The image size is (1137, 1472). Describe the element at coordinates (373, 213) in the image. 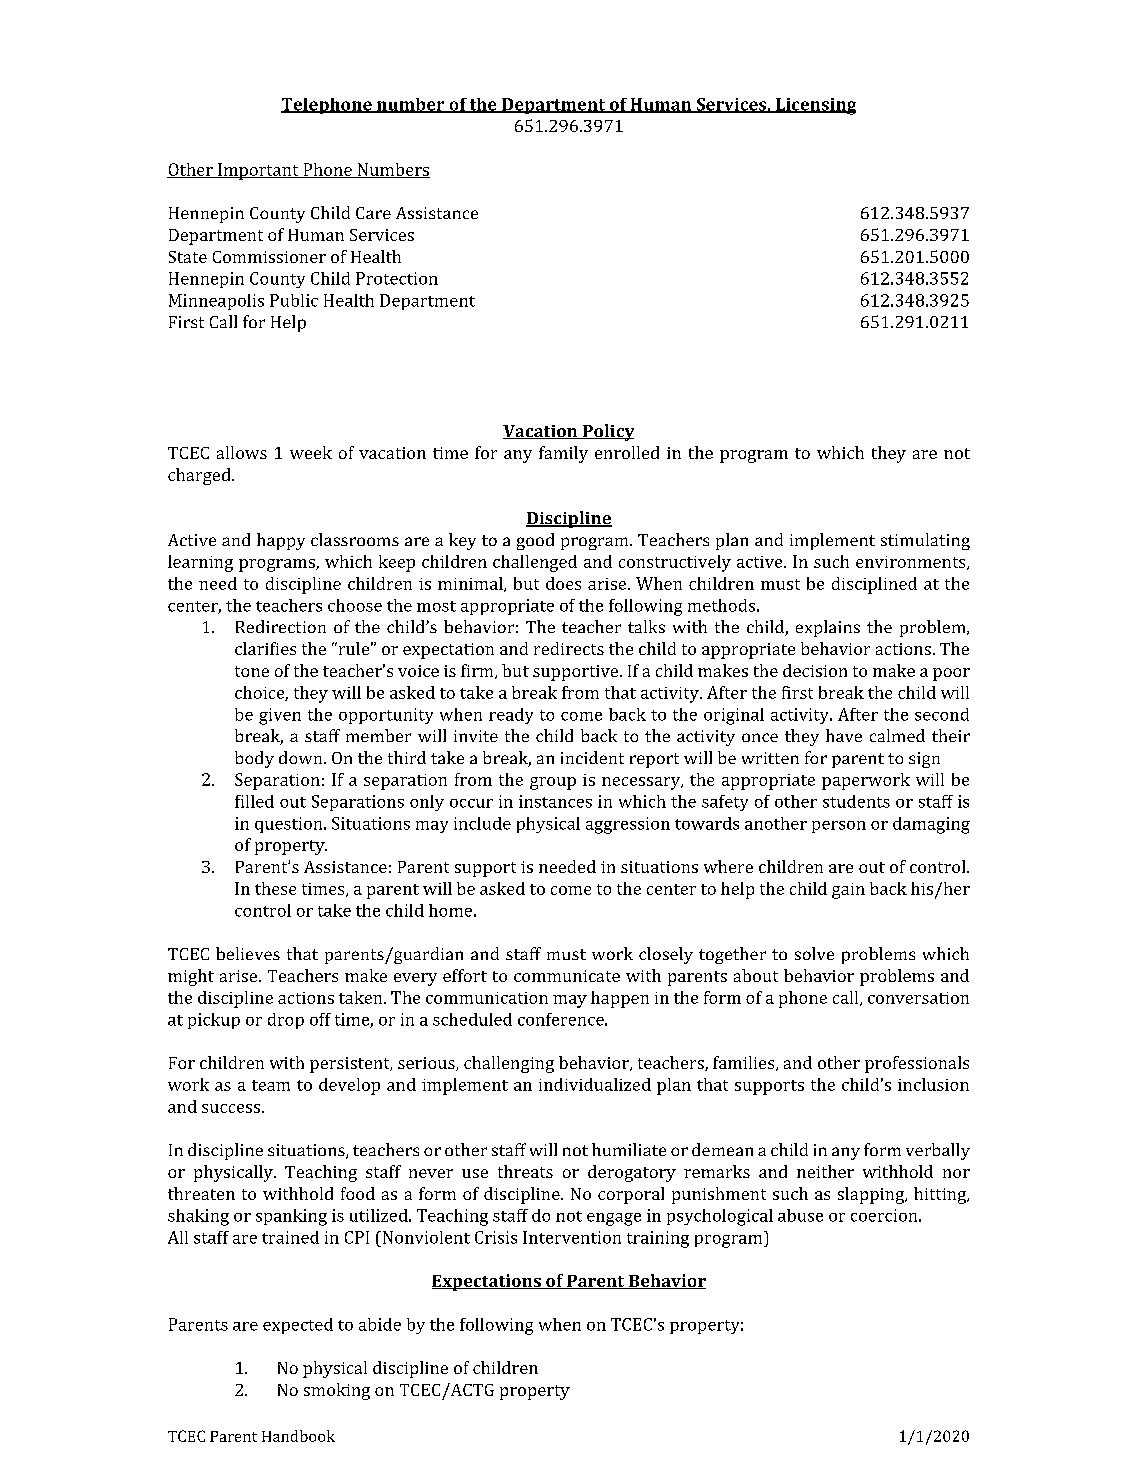

I see `Care` at that location.
